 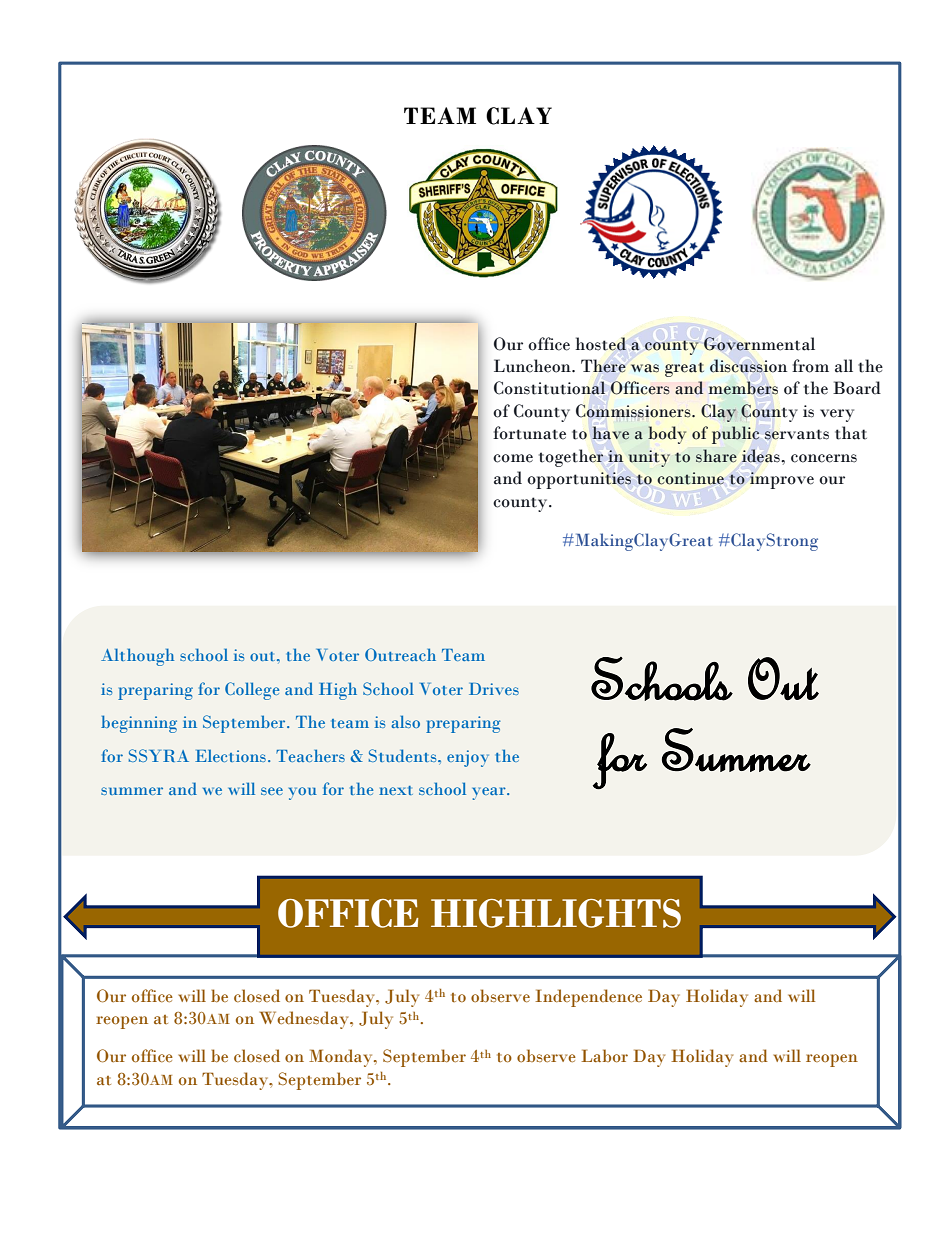 What do you see at coordinates (533, 366) in the screenshot?
I see `Luncheon` at bounding box center [533, 366].
